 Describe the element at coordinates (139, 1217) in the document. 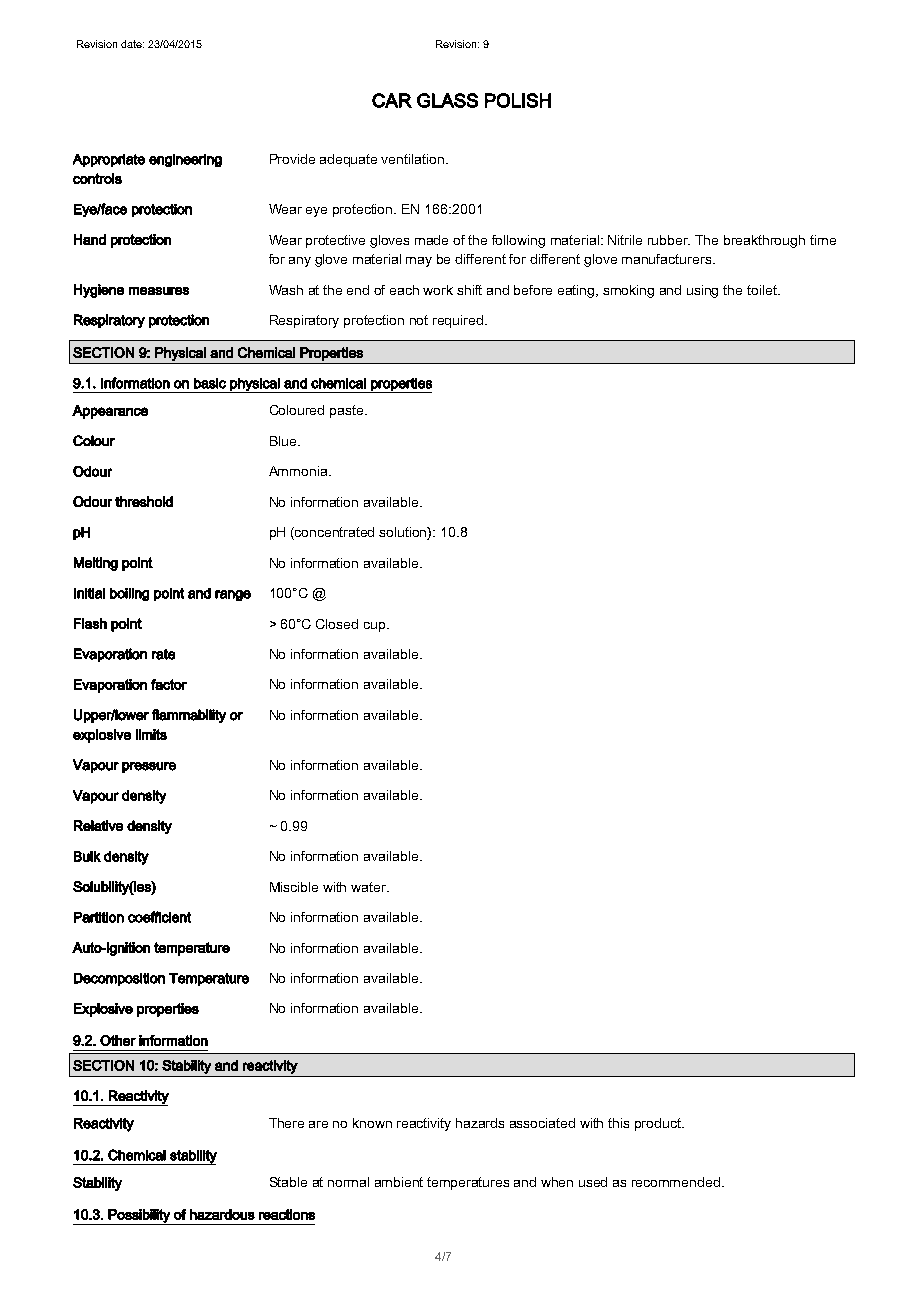

I see `Possibility` at that location.
